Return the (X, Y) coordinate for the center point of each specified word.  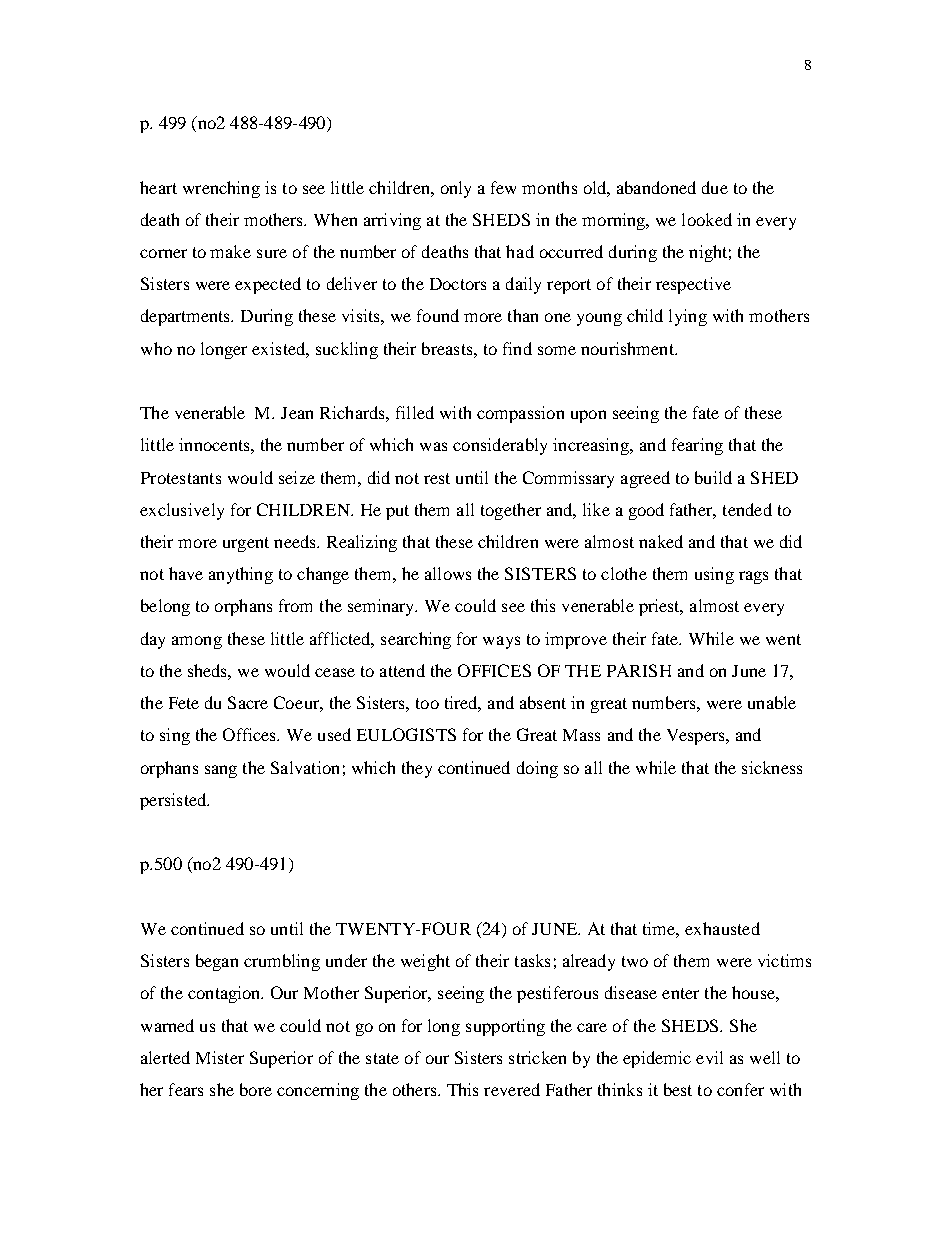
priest (660, 607)
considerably (500, 446)
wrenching (221, 189)
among (197, 642)
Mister (220, 1057)
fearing (697, 446)
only (456, 189)
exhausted (722, 928)
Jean (297, 413)
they (417, 769)
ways (501, 642)
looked (707, 219)
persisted (174, 801)
